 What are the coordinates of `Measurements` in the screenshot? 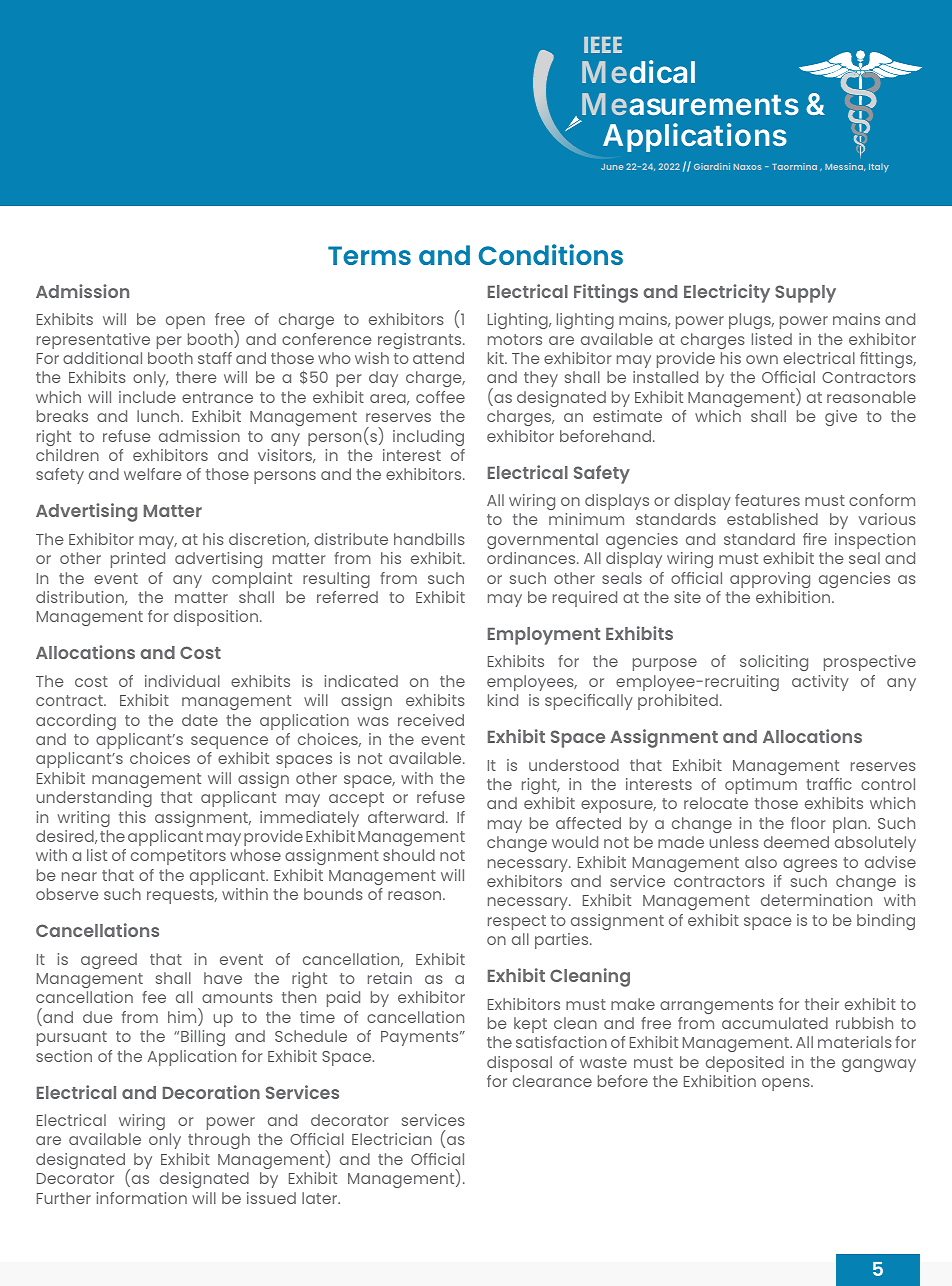 It's located at (690, 104).
